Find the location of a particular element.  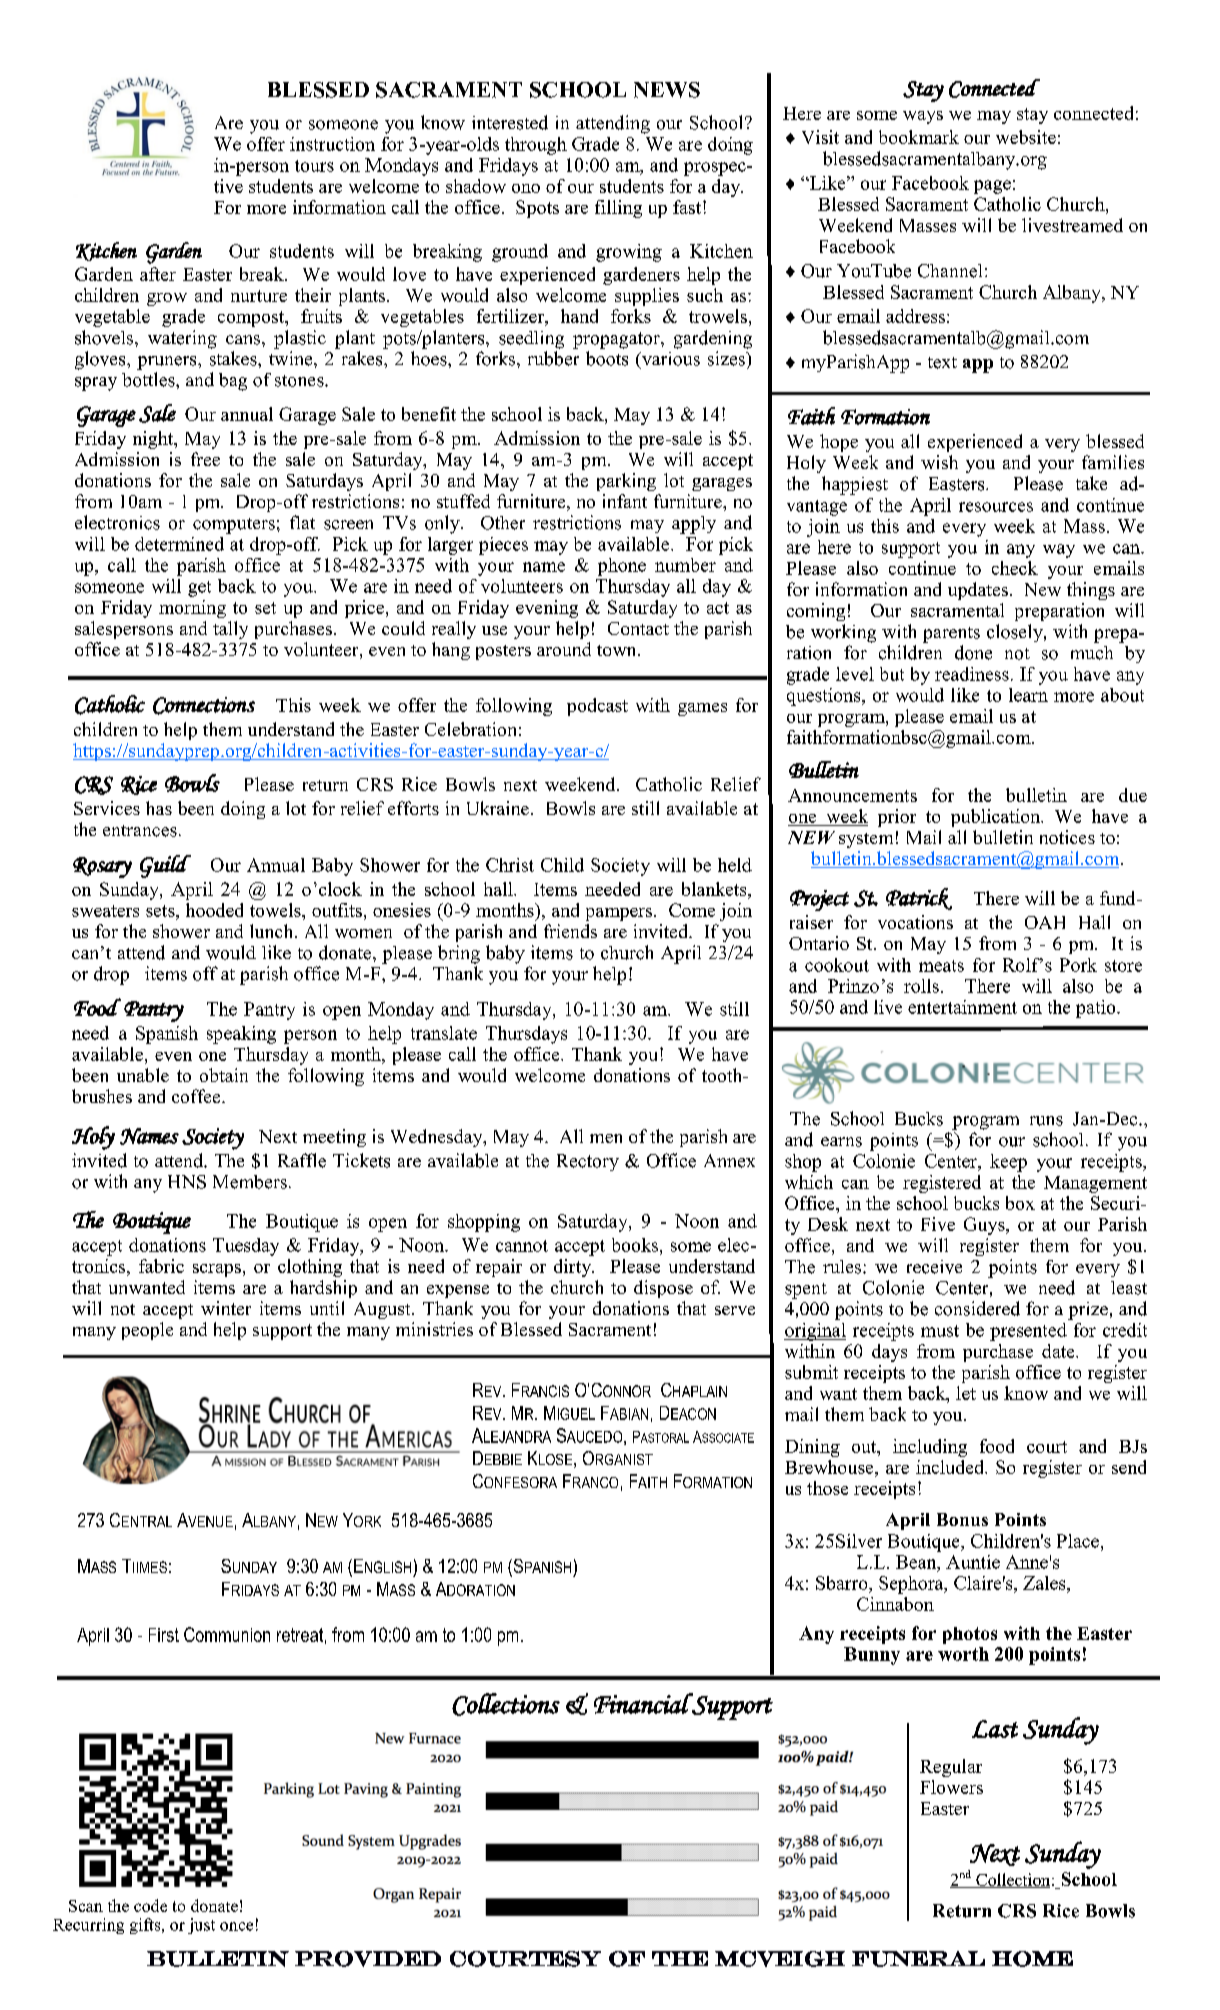

dispose is located at coordinates (663, 1289).
